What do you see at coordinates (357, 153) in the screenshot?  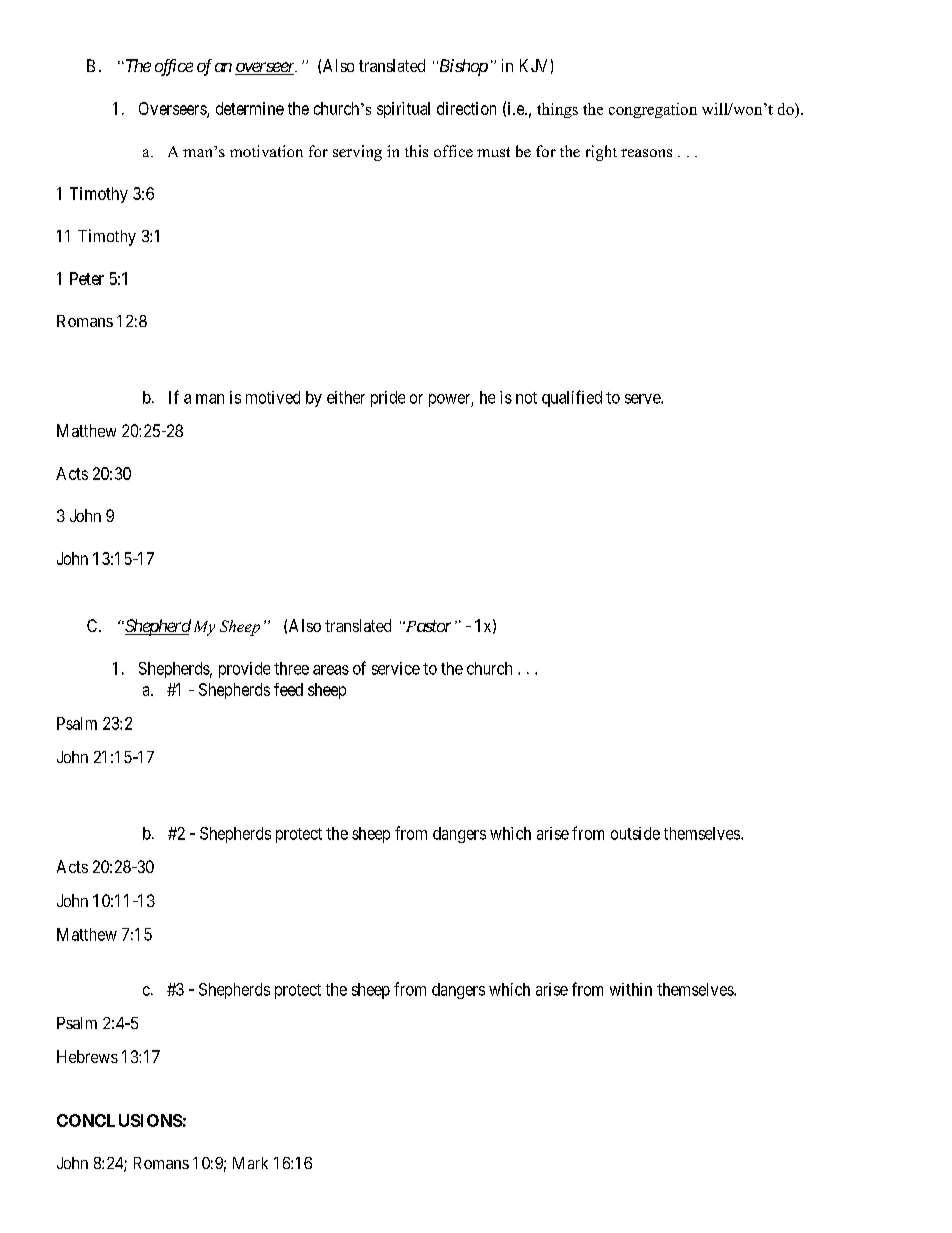 I see `serving` at bounding box center [357, 153].
